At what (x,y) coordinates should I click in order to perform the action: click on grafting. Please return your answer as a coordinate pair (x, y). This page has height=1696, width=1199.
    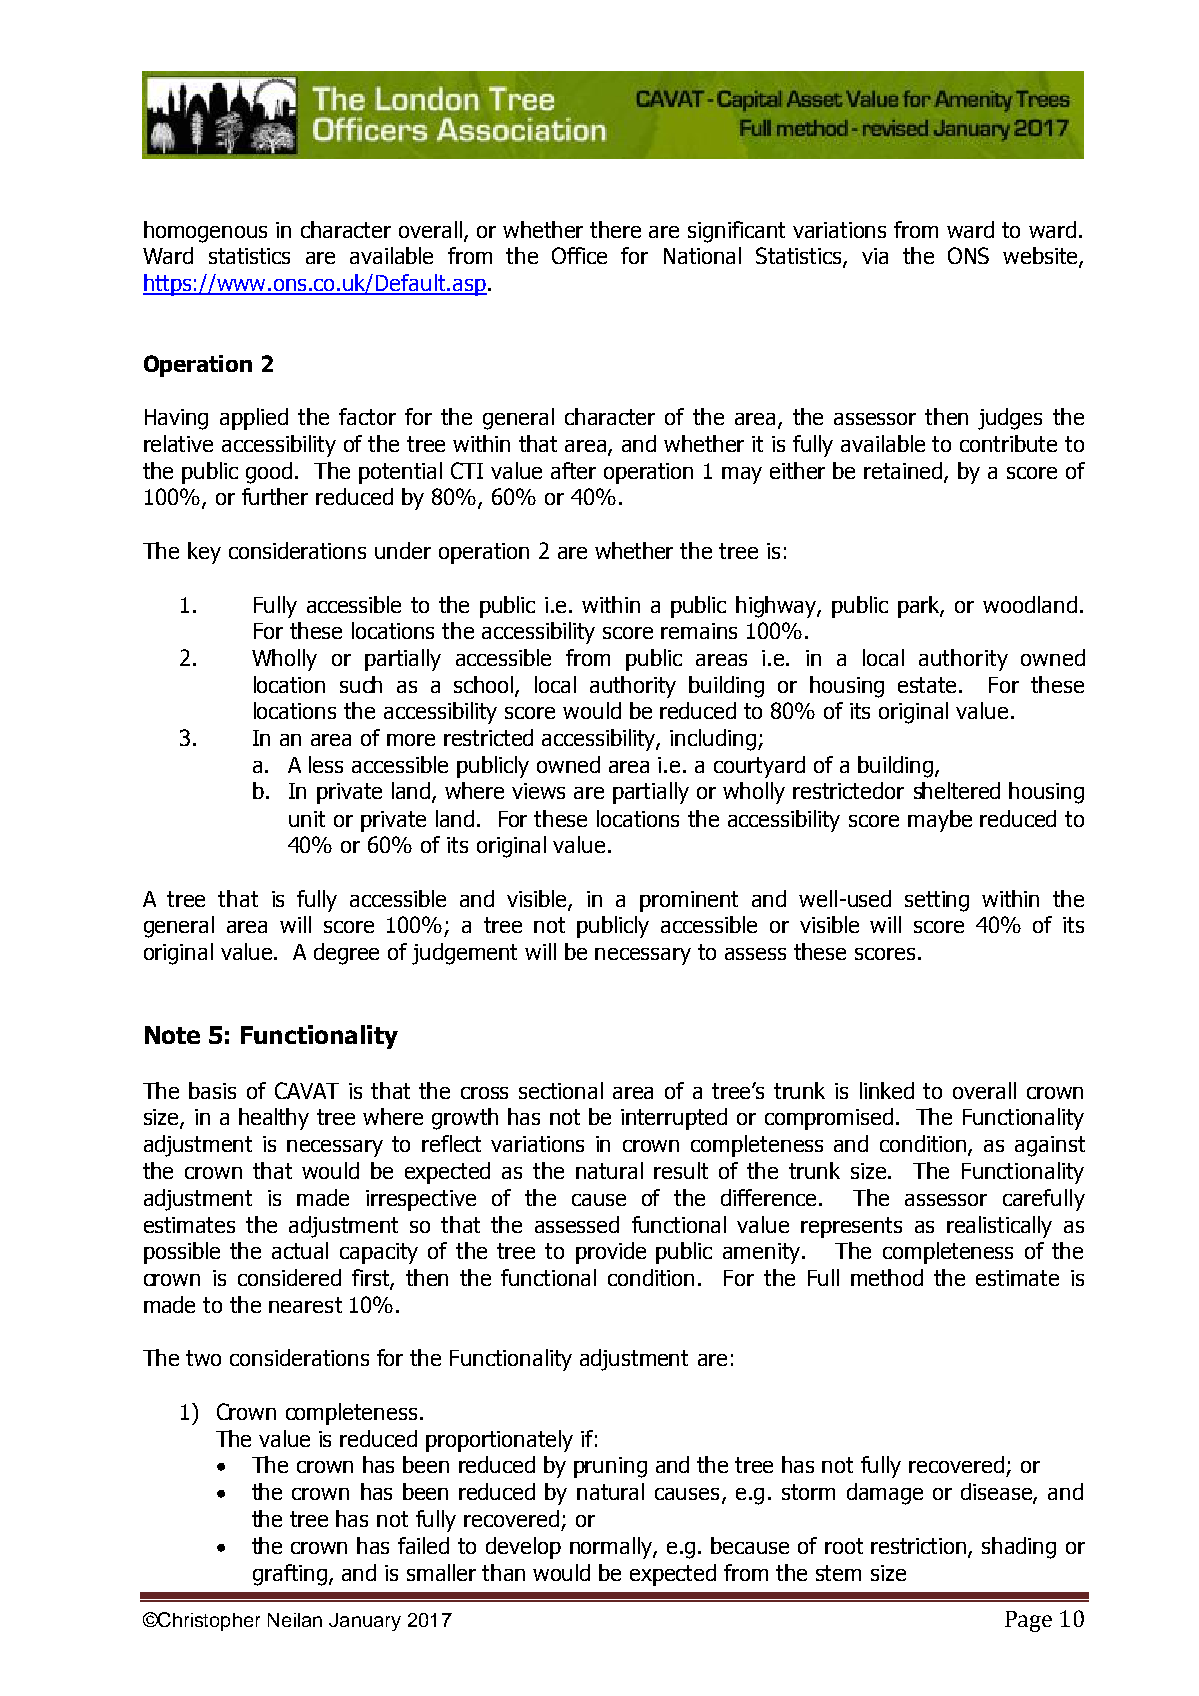
    Looking at the image, I should click on (290, 1575).
